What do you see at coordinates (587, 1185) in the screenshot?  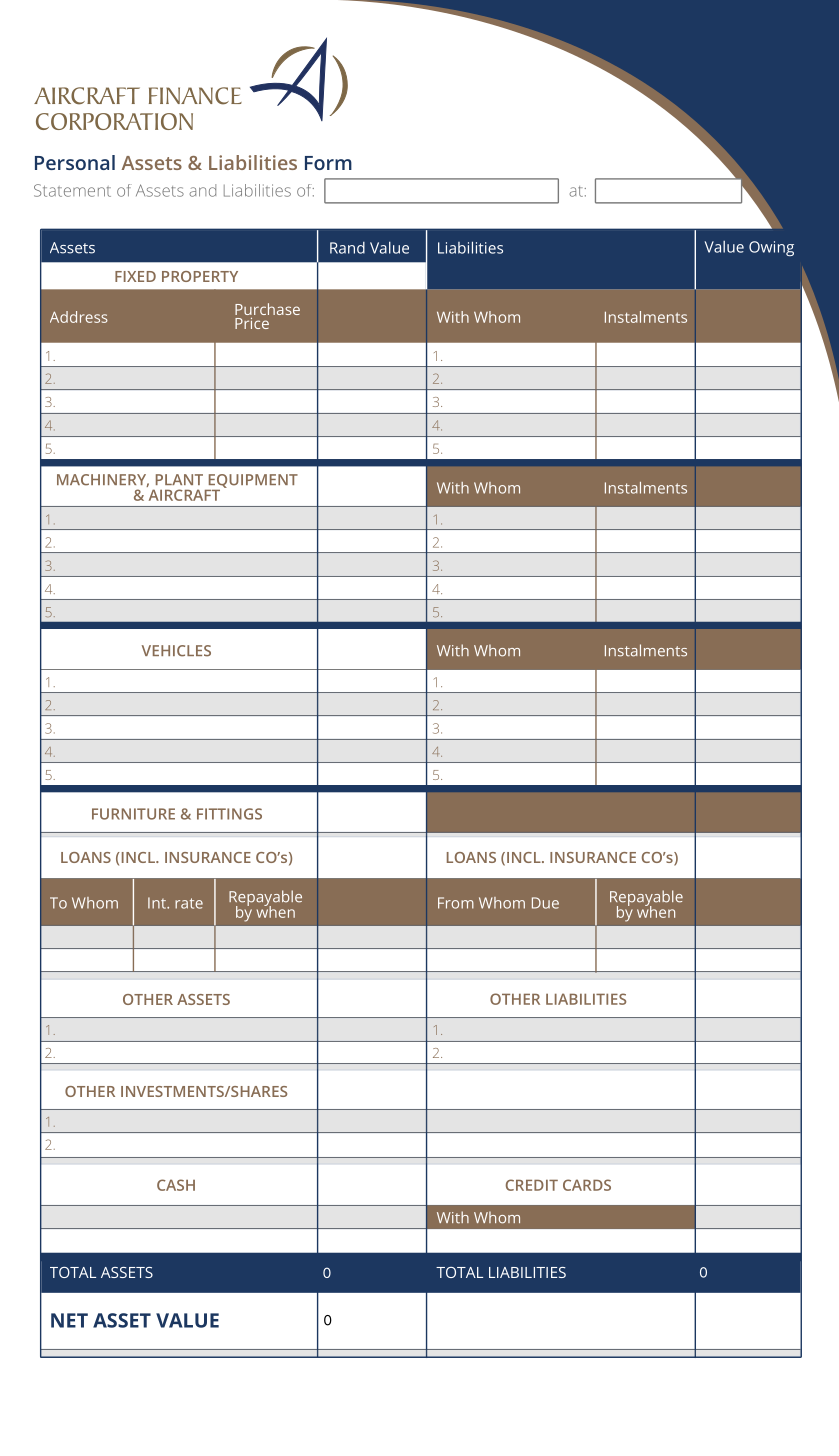 I see `CARDS` at bounding box center [587, 1185].
